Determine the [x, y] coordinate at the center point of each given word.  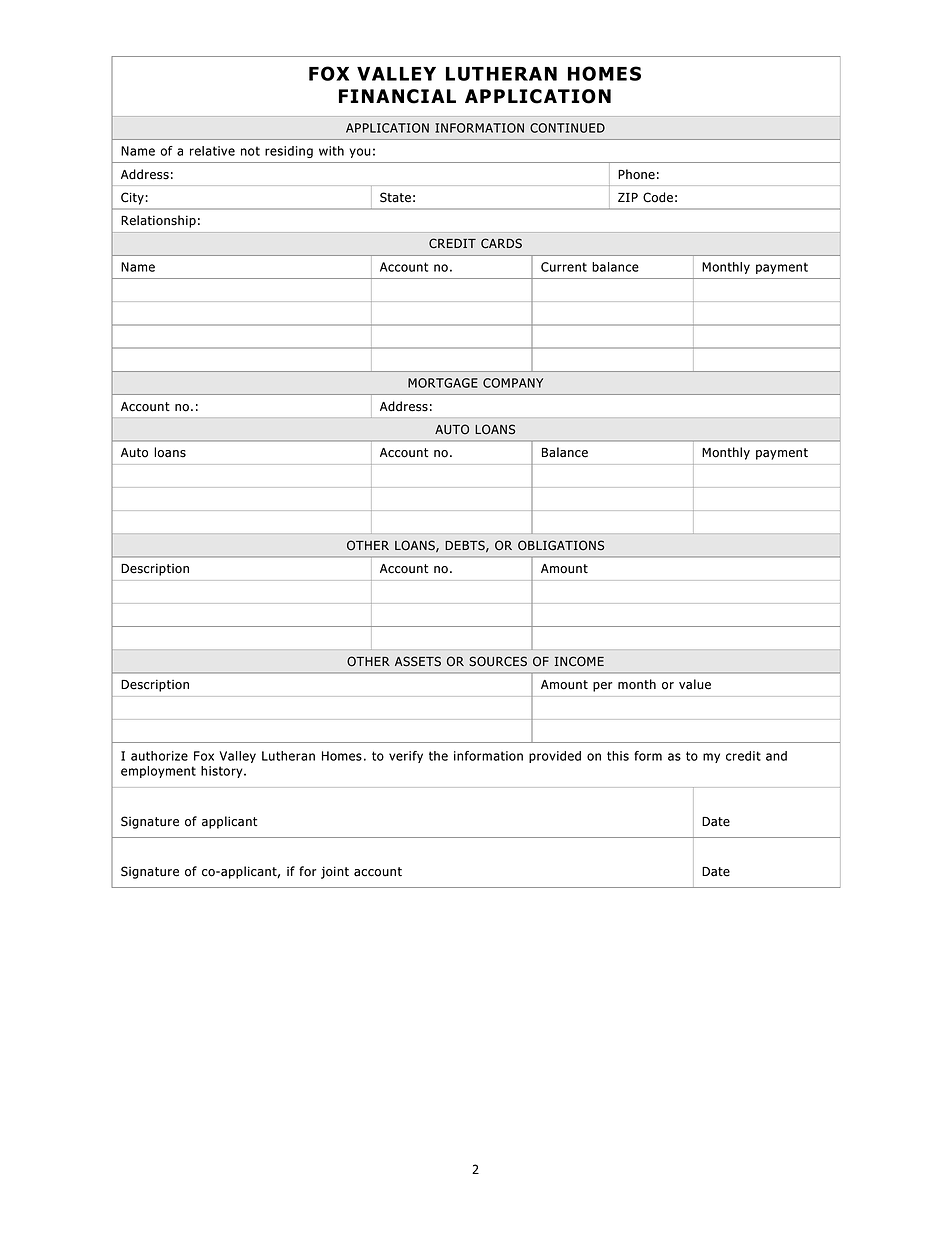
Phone [636, 174]
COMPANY [513, 383]
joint [335, 872]
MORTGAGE [443, 383]
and [776, 756]
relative [212, 151]
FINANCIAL [397, 96]
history [223, 772]
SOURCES [498, 661]
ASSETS [418, 661]
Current [564, 267]
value [695, 684]
